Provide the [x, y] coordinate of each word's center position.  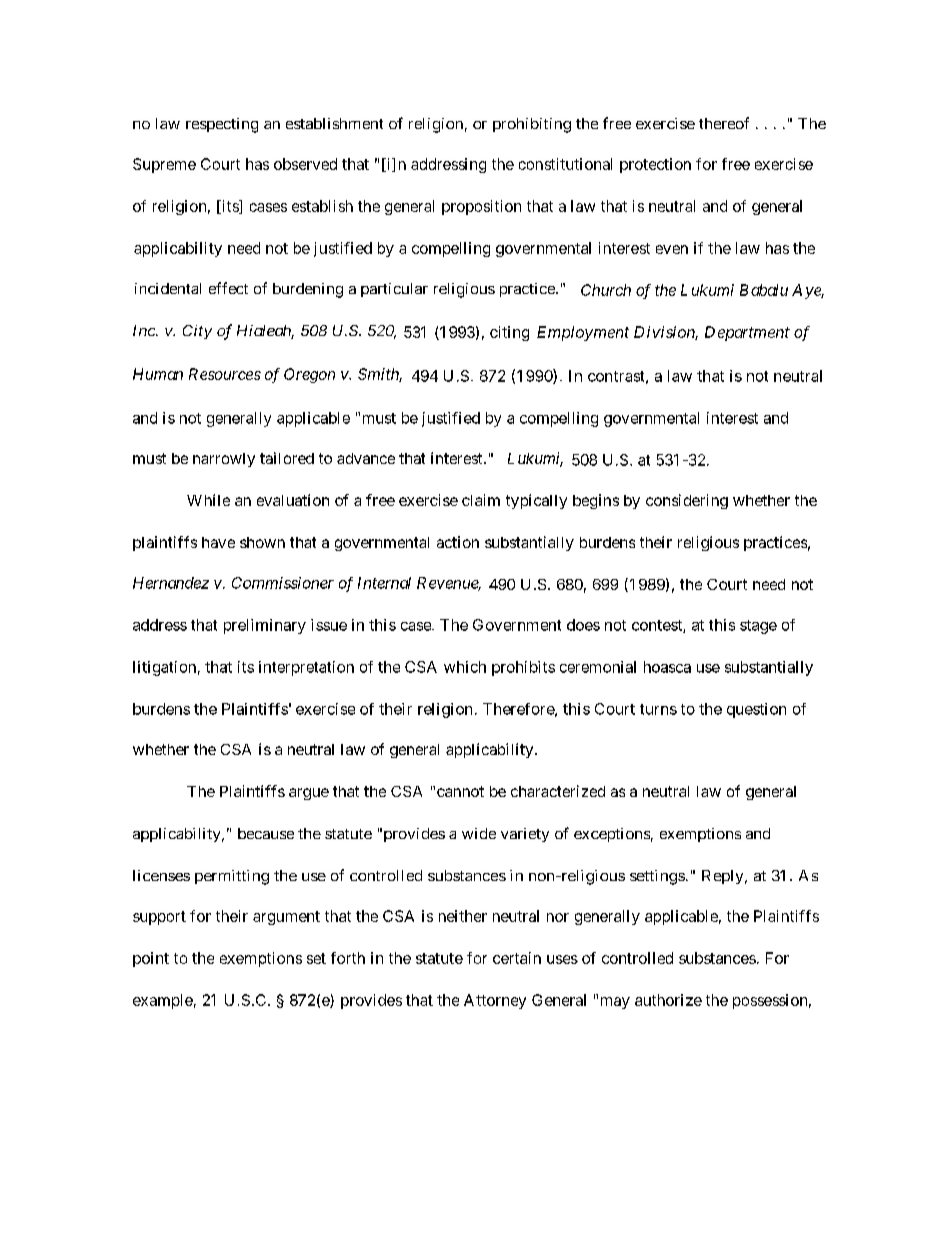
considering [687, 501]
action [458, 542]
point [151, 959]
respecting [222, 125]
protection [655, 165]
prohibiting [532, 125]
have [218, 542]
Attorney [495, 1001]
